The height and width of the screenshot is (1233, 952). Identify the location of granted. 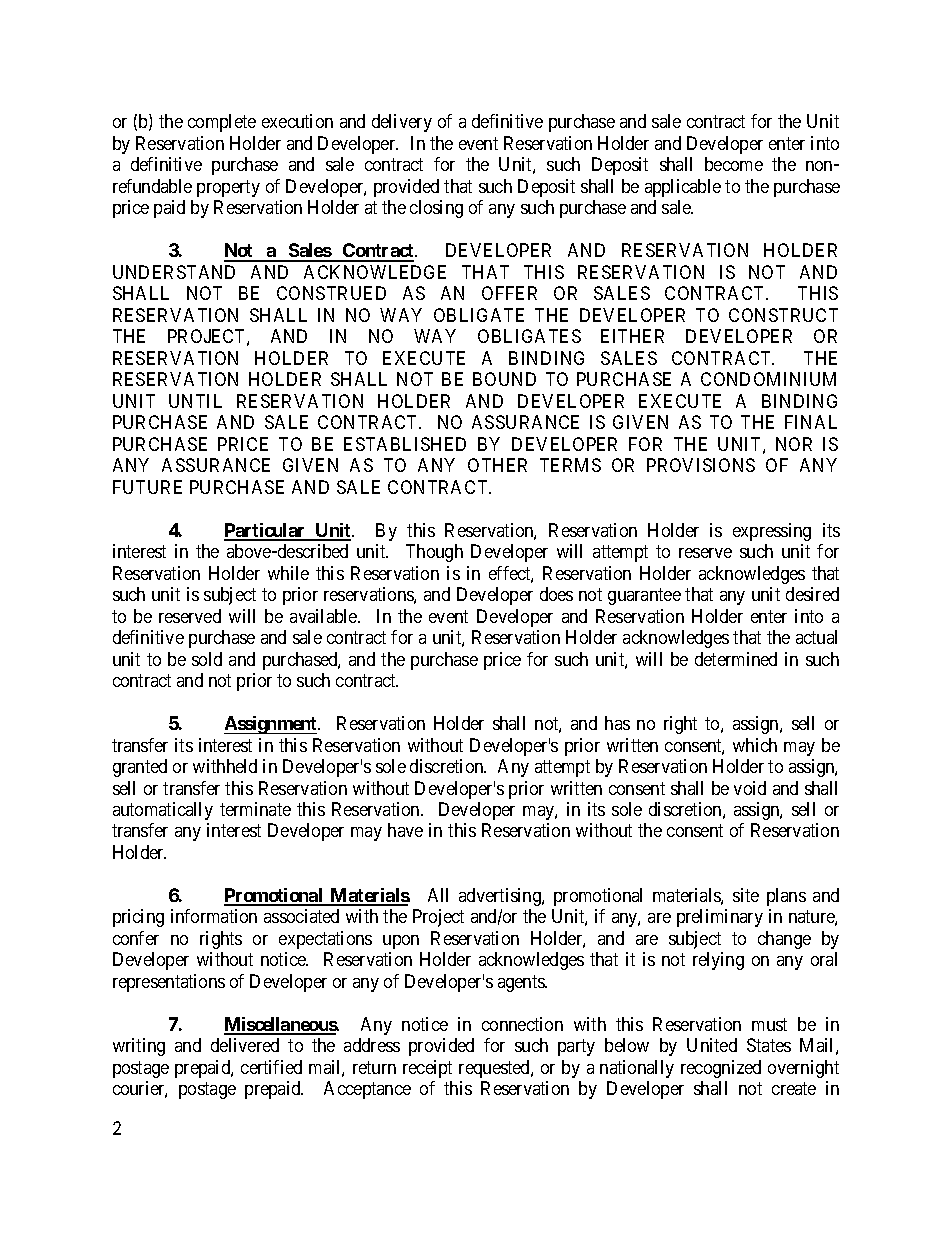
(140, 768).
